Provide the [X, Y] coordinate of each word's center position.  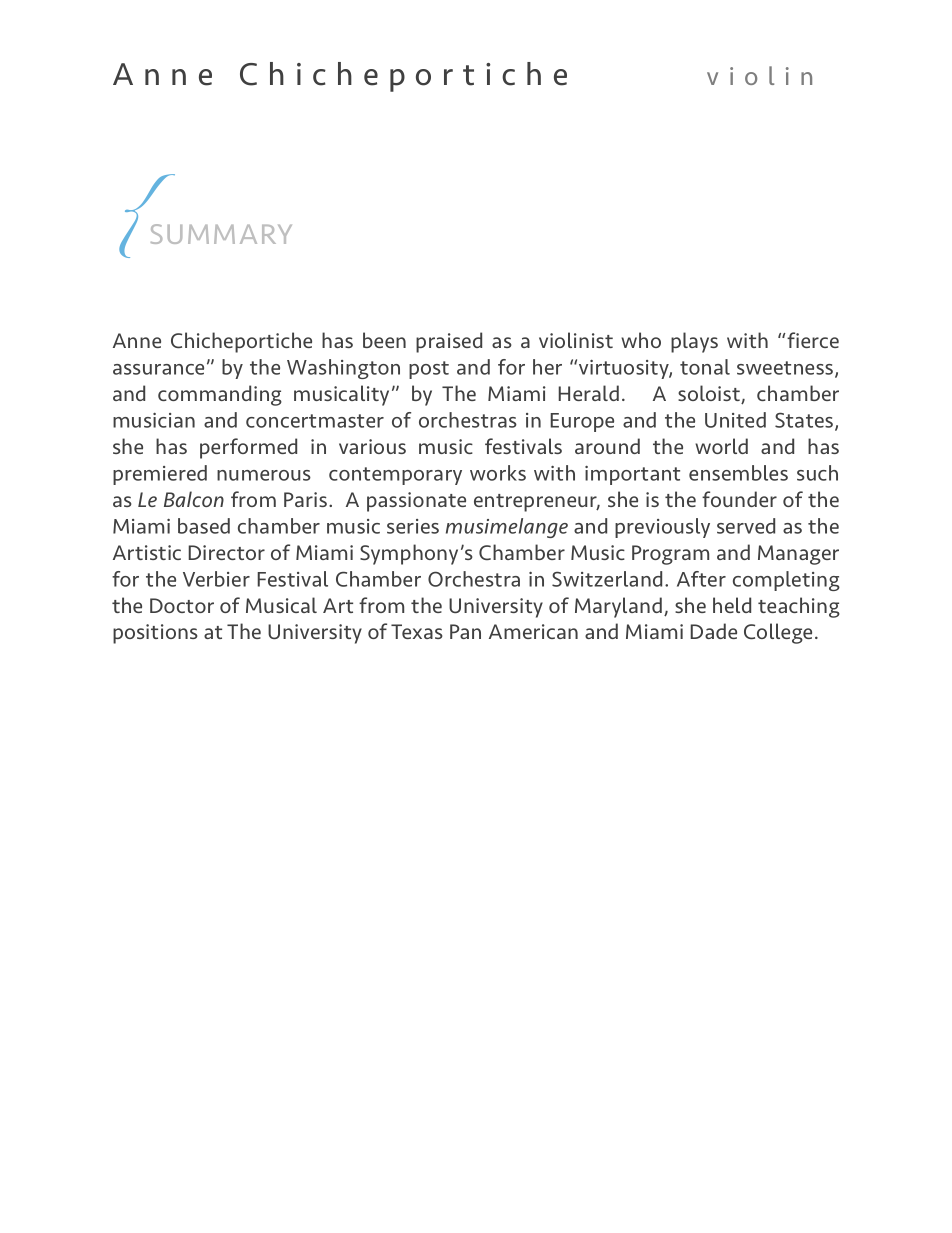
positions [155, 634]
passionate [416, 502]
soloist [710, 394]
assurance [158, 369]
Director [226, 552]
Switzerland [607, 579]
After [701, 579]
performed [248, 448]
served [746, 526]
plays [694, 342]
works [498, 473]
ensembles [738, 473]
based [204, 526]
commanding [220, 395]
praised [449, 342]
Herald [588, 393]
